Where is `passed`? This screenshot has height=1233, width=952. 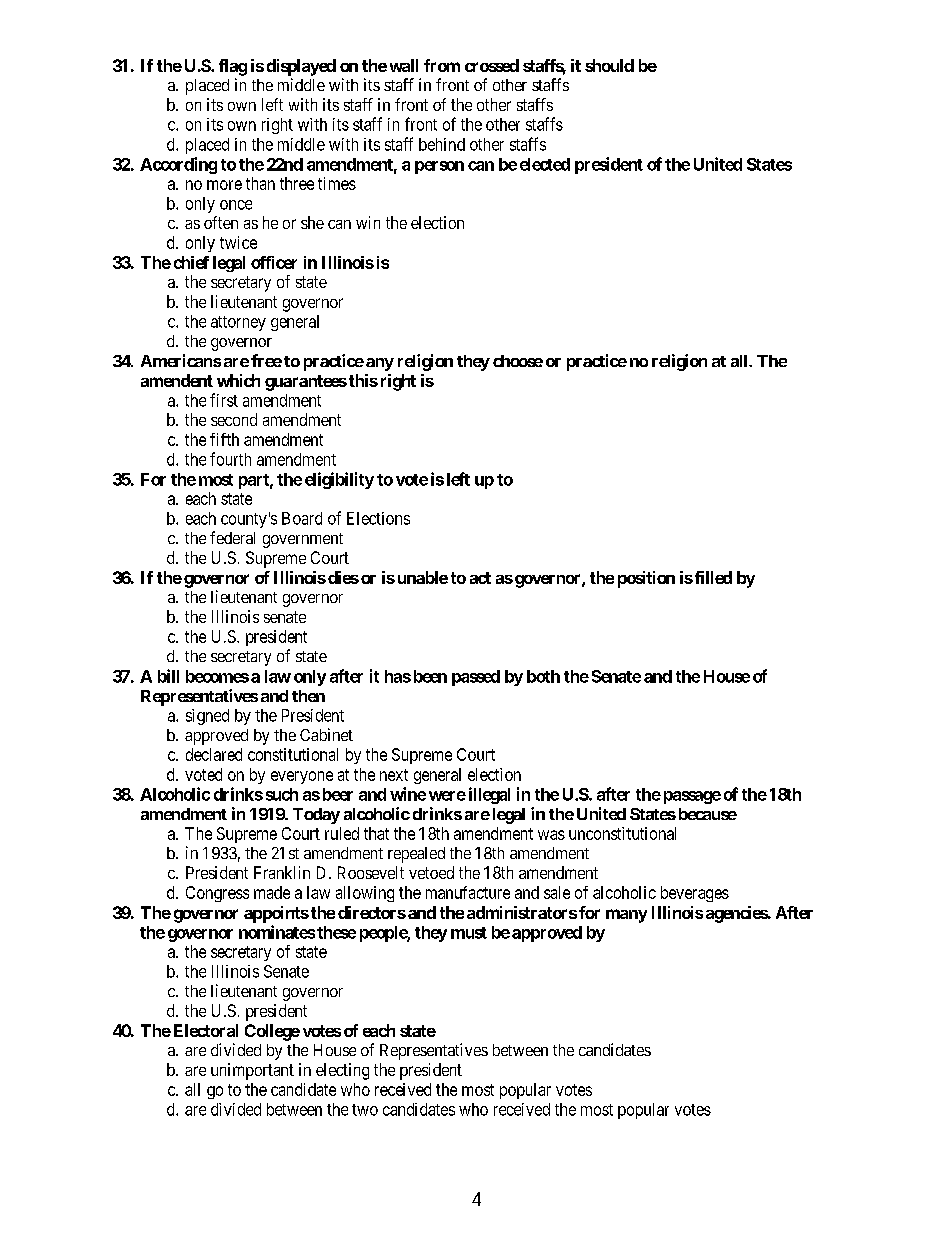 passed is located at coordinates (476, 678).
